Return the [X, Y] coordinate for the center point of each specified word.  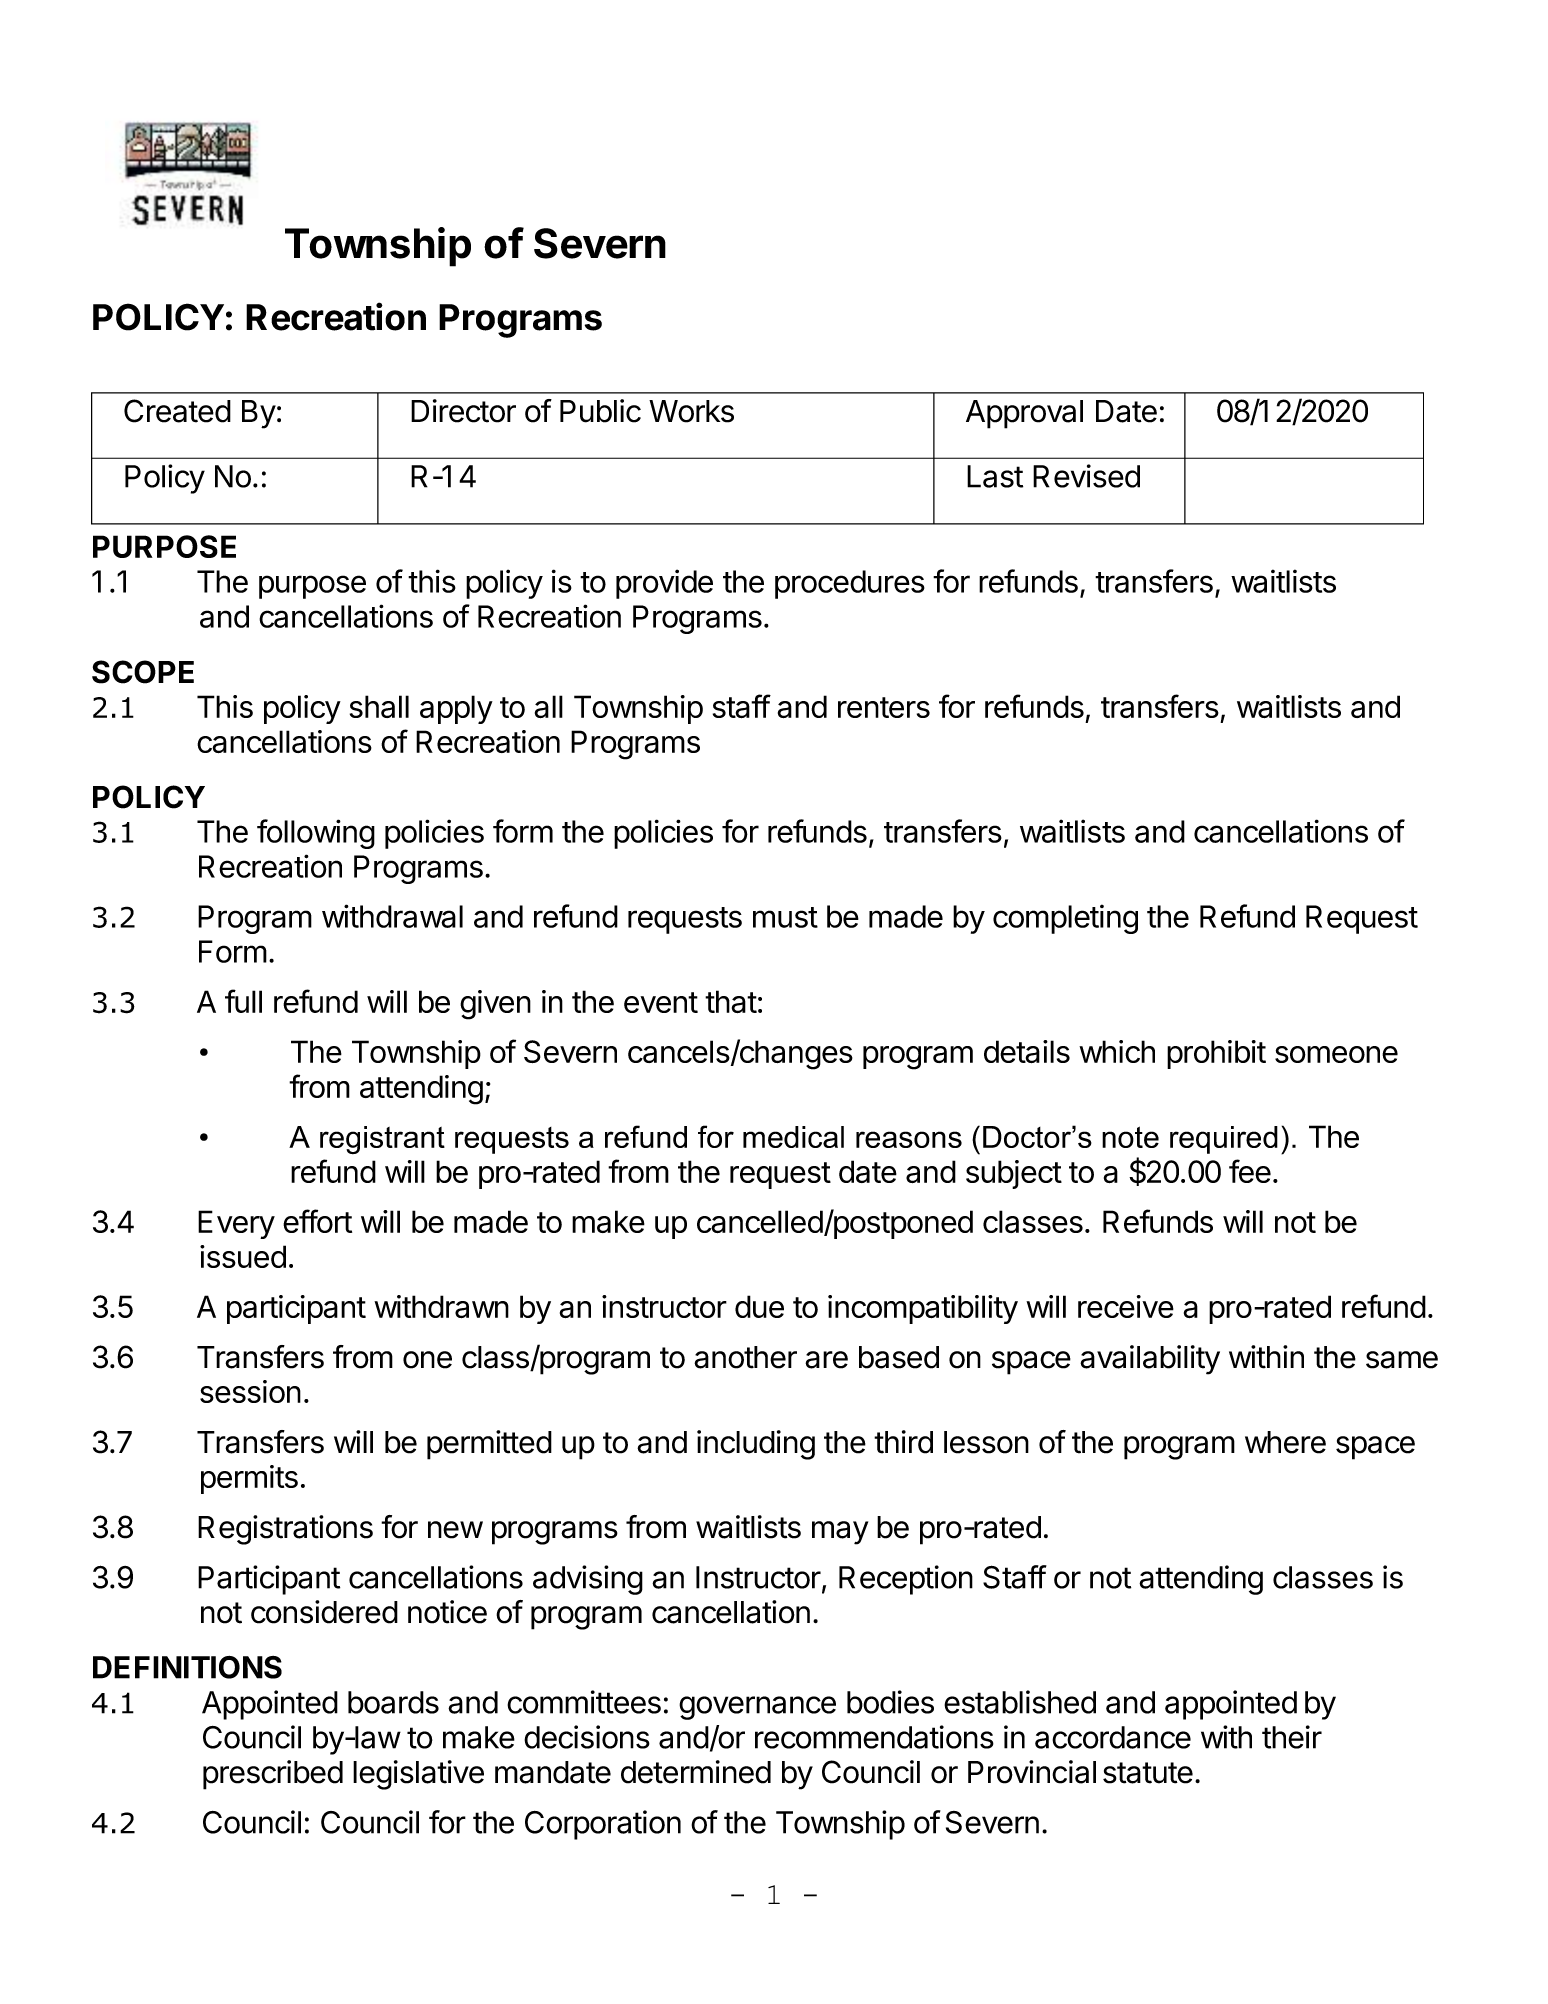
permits [249, 1479]
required [1224, 1140]
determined [696, 1772]
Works [691, 411]
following [316, 834]
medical [793, 1137]
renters [884, 707]
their [1292, 1737]
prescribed [273, 1775]
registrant [382, 1140]
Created [177, 411]
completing [1065, 919]
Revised [1086, 476]
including [756, 1445]
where [1285, 1442]
